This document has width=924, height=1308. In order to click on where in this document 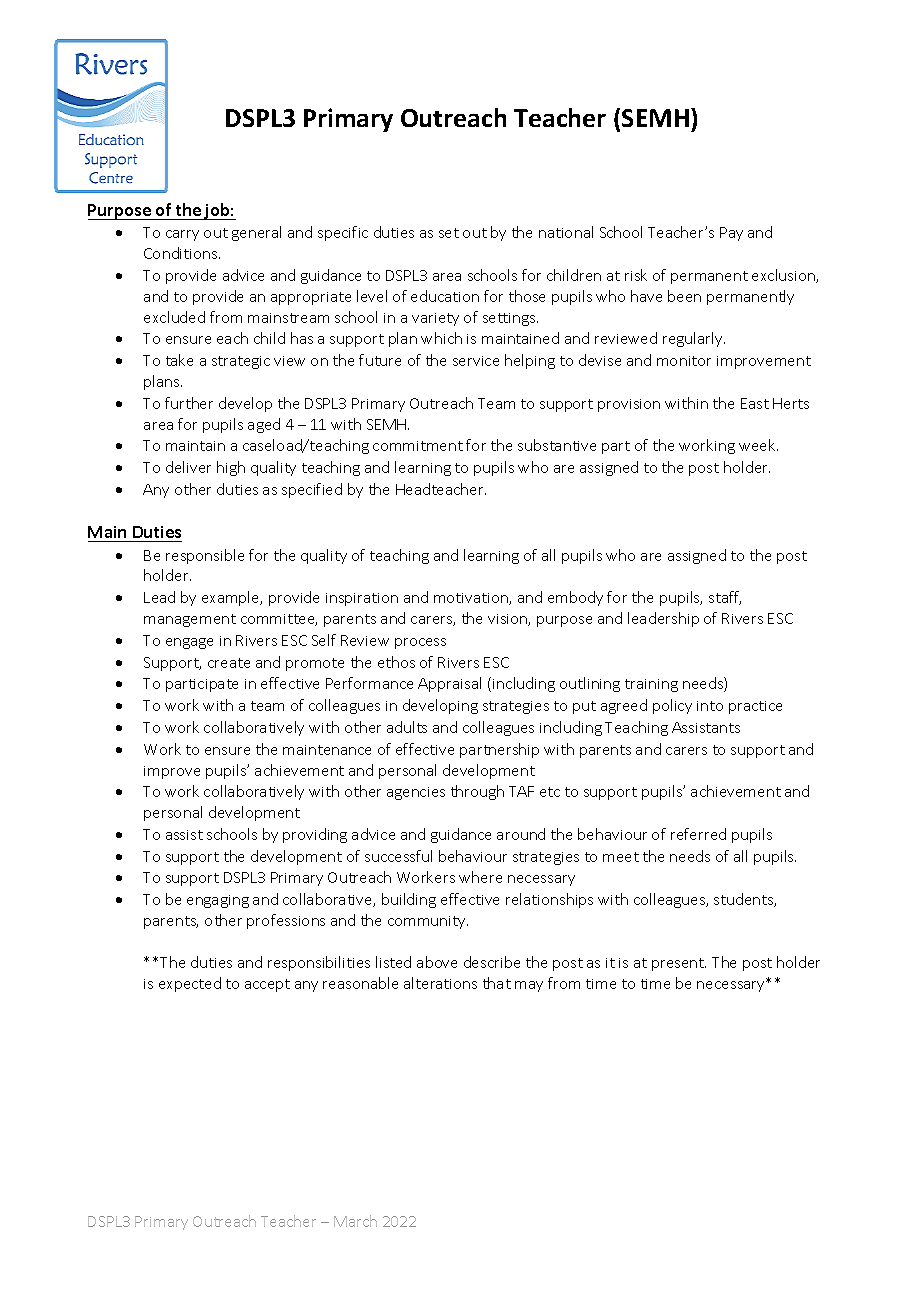, I will do `click(480, 877)`.
